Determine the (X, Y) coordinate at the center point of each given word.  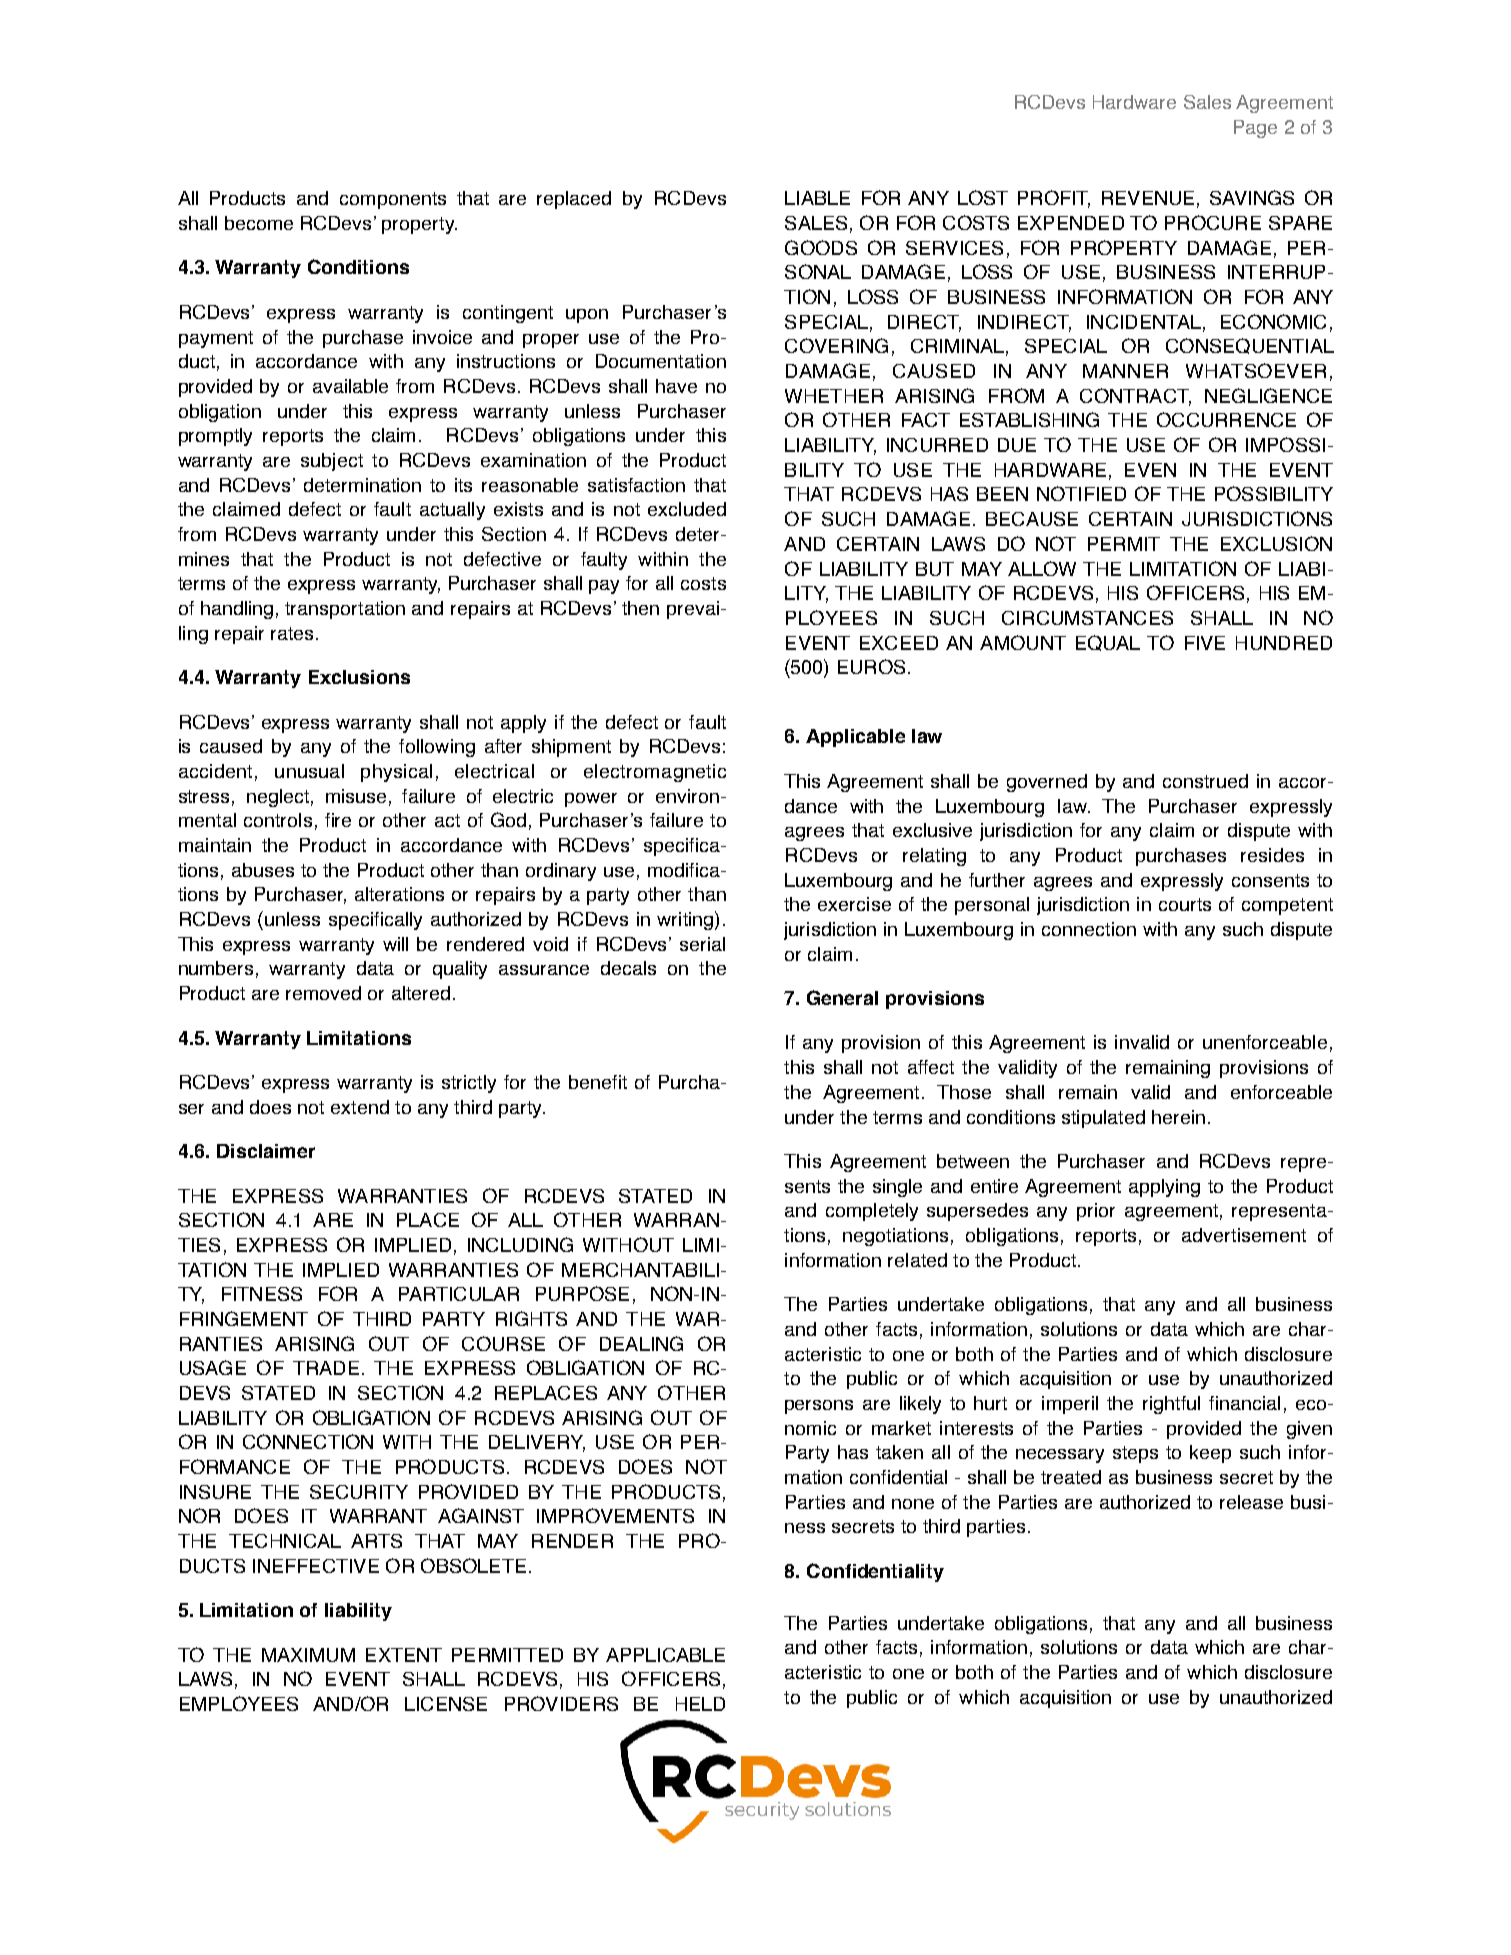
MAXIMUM (308, 1655)
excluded (687, 509)
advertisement (1244, 1235)
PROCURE (1213, 222)
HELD (700, 1704)
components (393, 200)
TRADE (326, 1368)
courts (1185, 904)
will (395, 944)
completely (872, 1212)
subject (332, 462)
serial (702, 944)
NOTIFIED (1081, 493)
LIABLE (817, 198)
